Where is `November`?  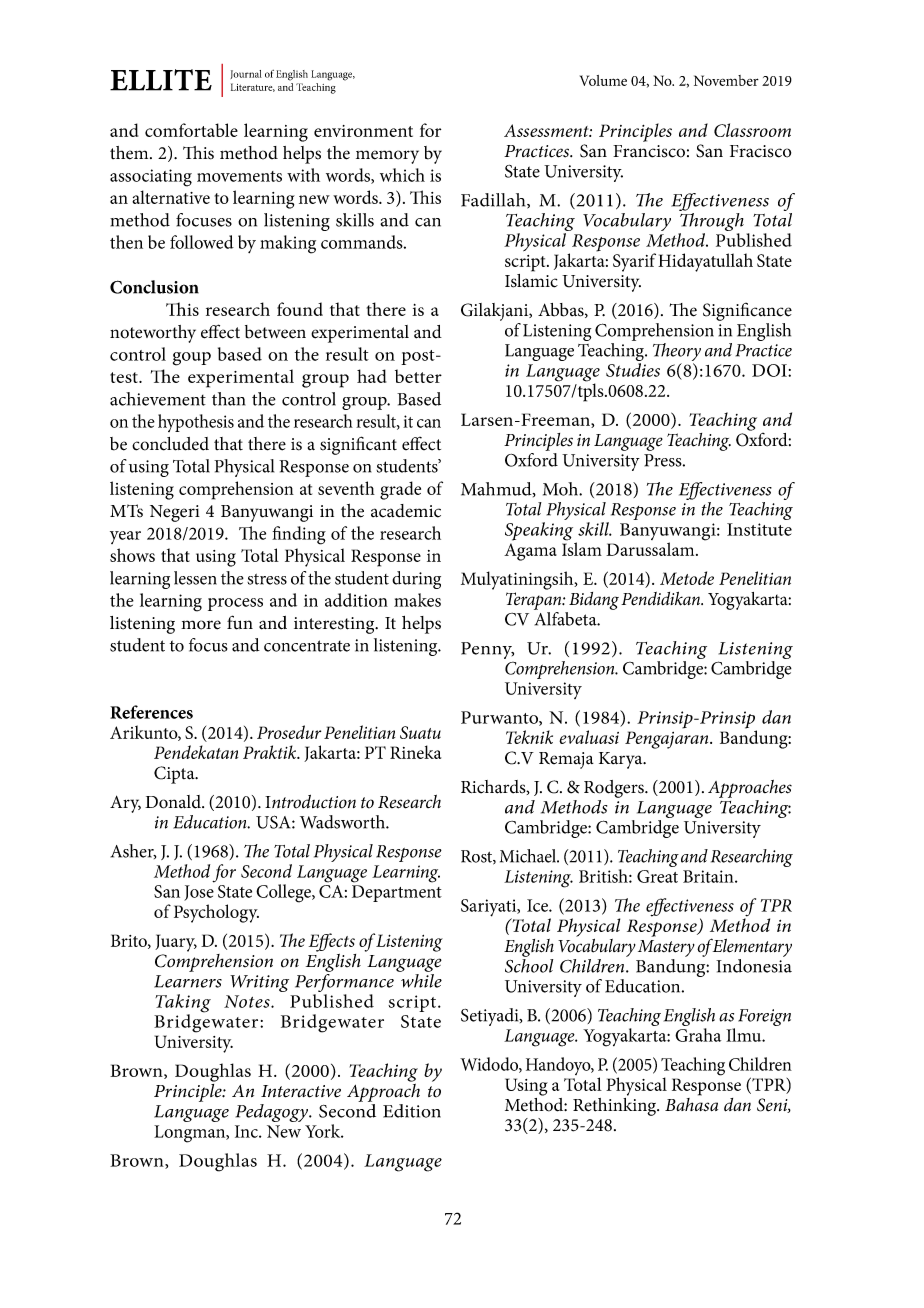
November is located at coordinates (726, 80).
